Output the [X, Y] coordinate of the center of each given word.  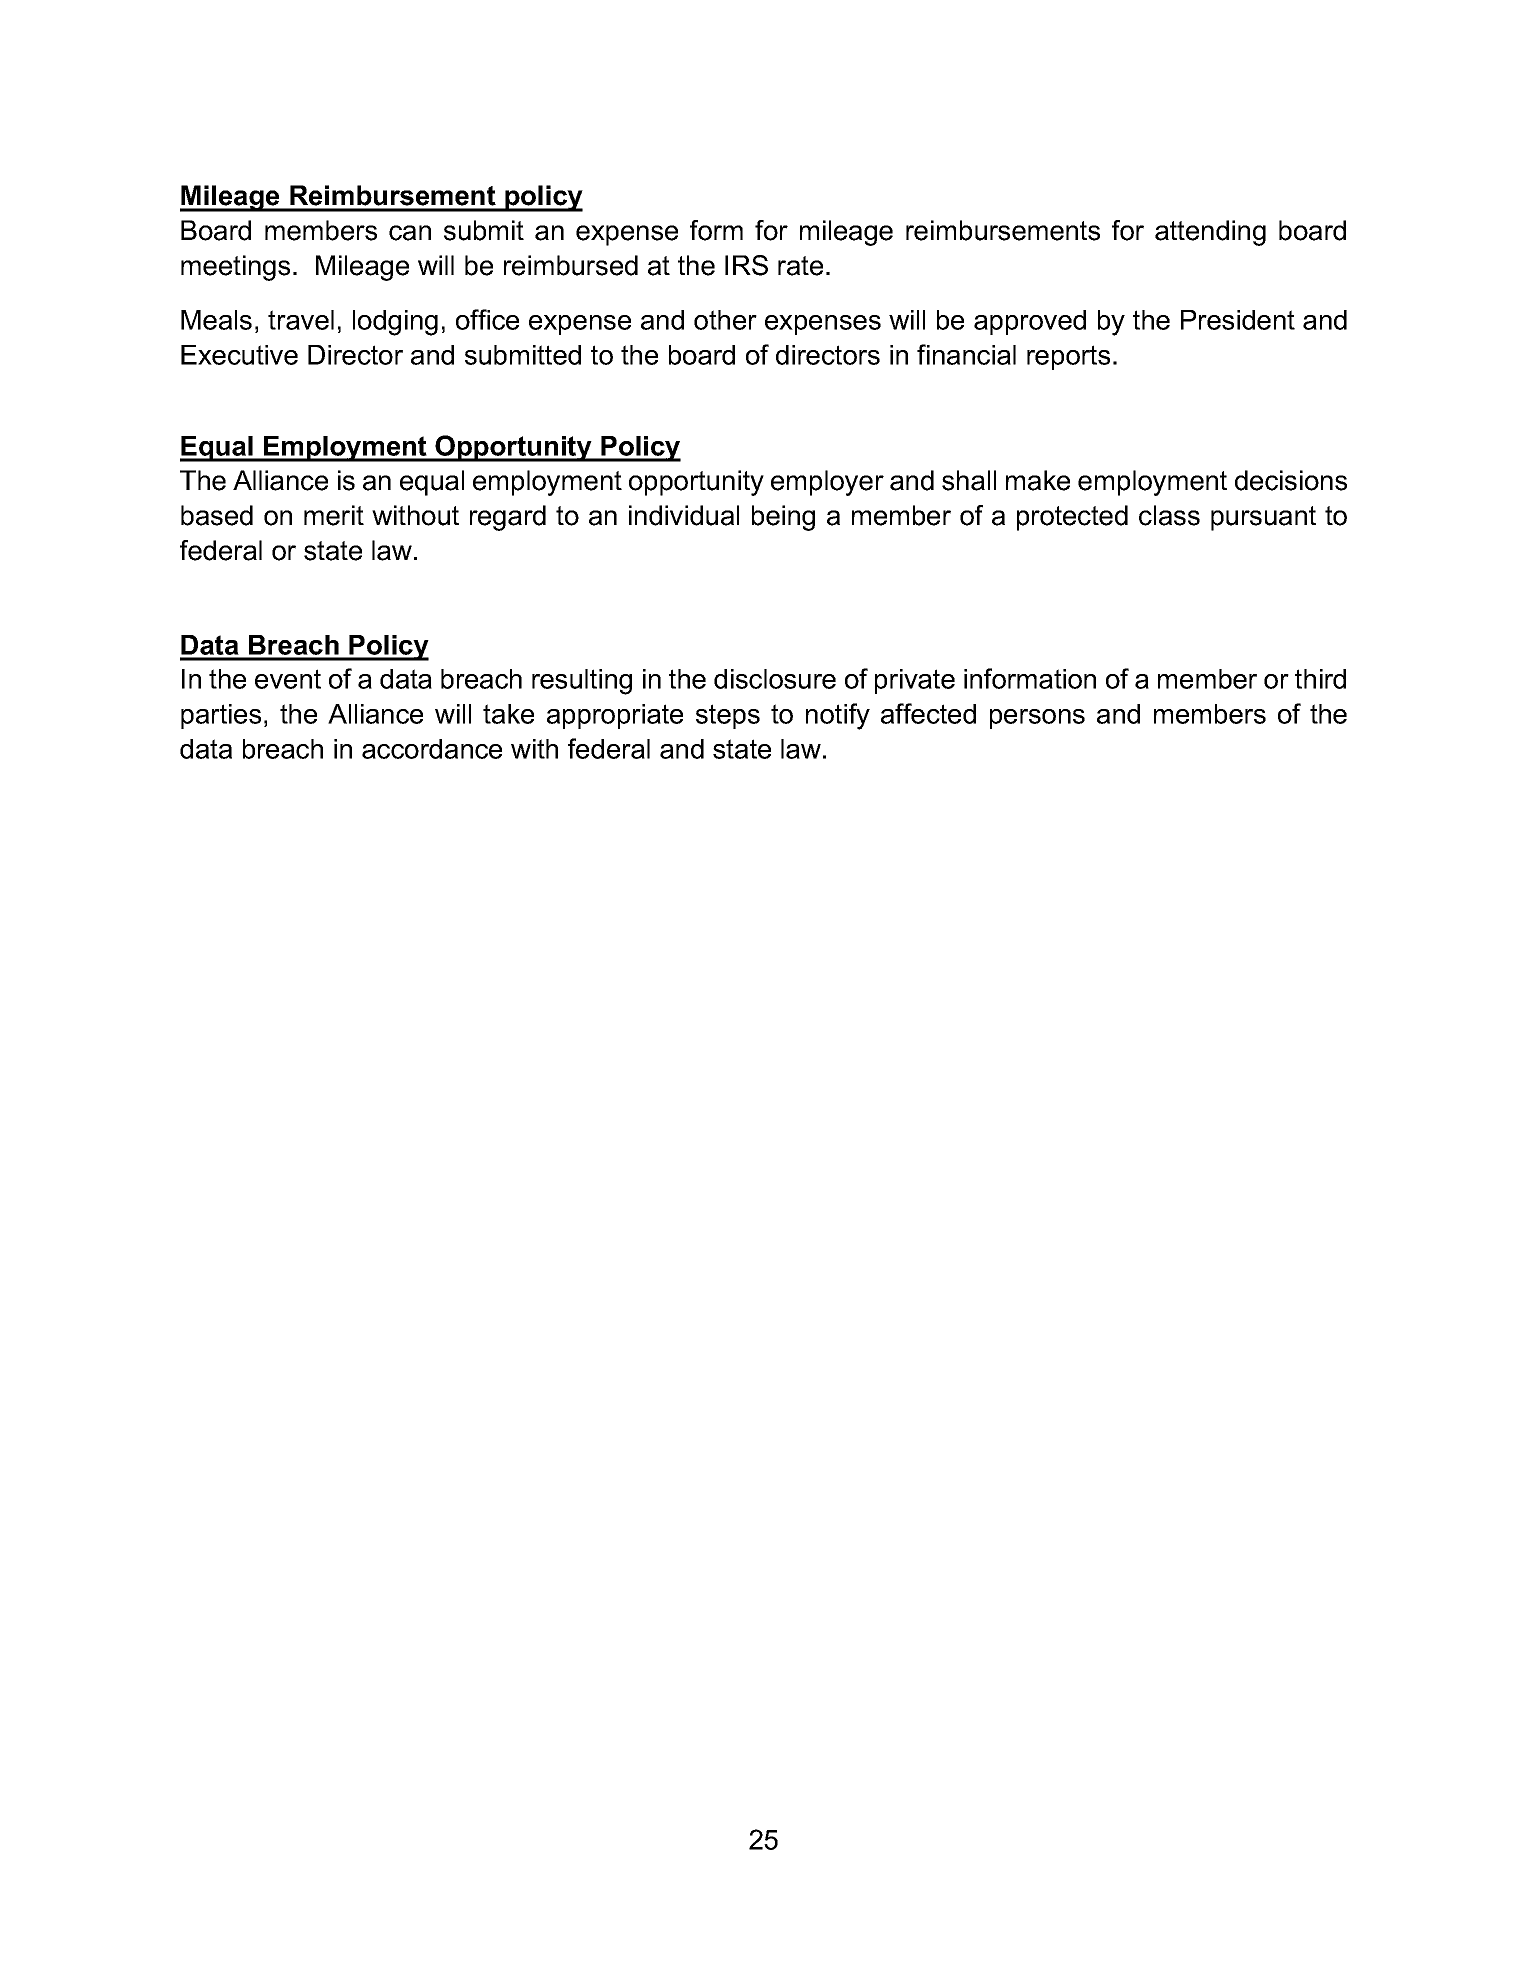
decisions [1291, 480]
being [783, 518]
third [1320, 679]
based [217, 515]
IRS [746, 265]
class [1169, 515]
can [410, 233]
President [1238, 320]
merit [334, 515]
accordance [432, 749]
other [725, 320]
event [288, 679]
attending [1210, 233]
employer [827, 483]
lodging [395, 323]
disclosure [775, 679]
